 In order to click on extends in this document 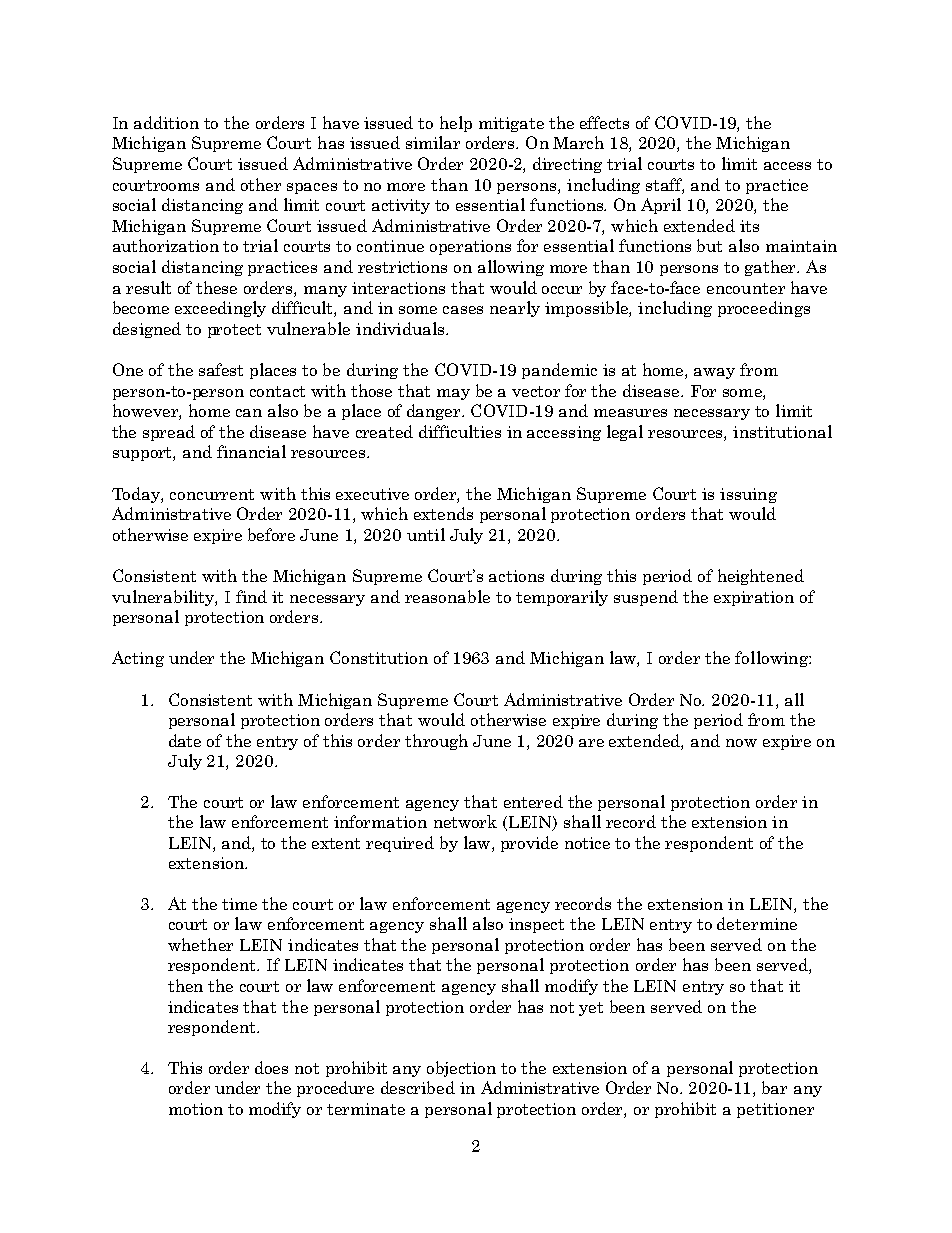, I will do `click(443, 513)`.
